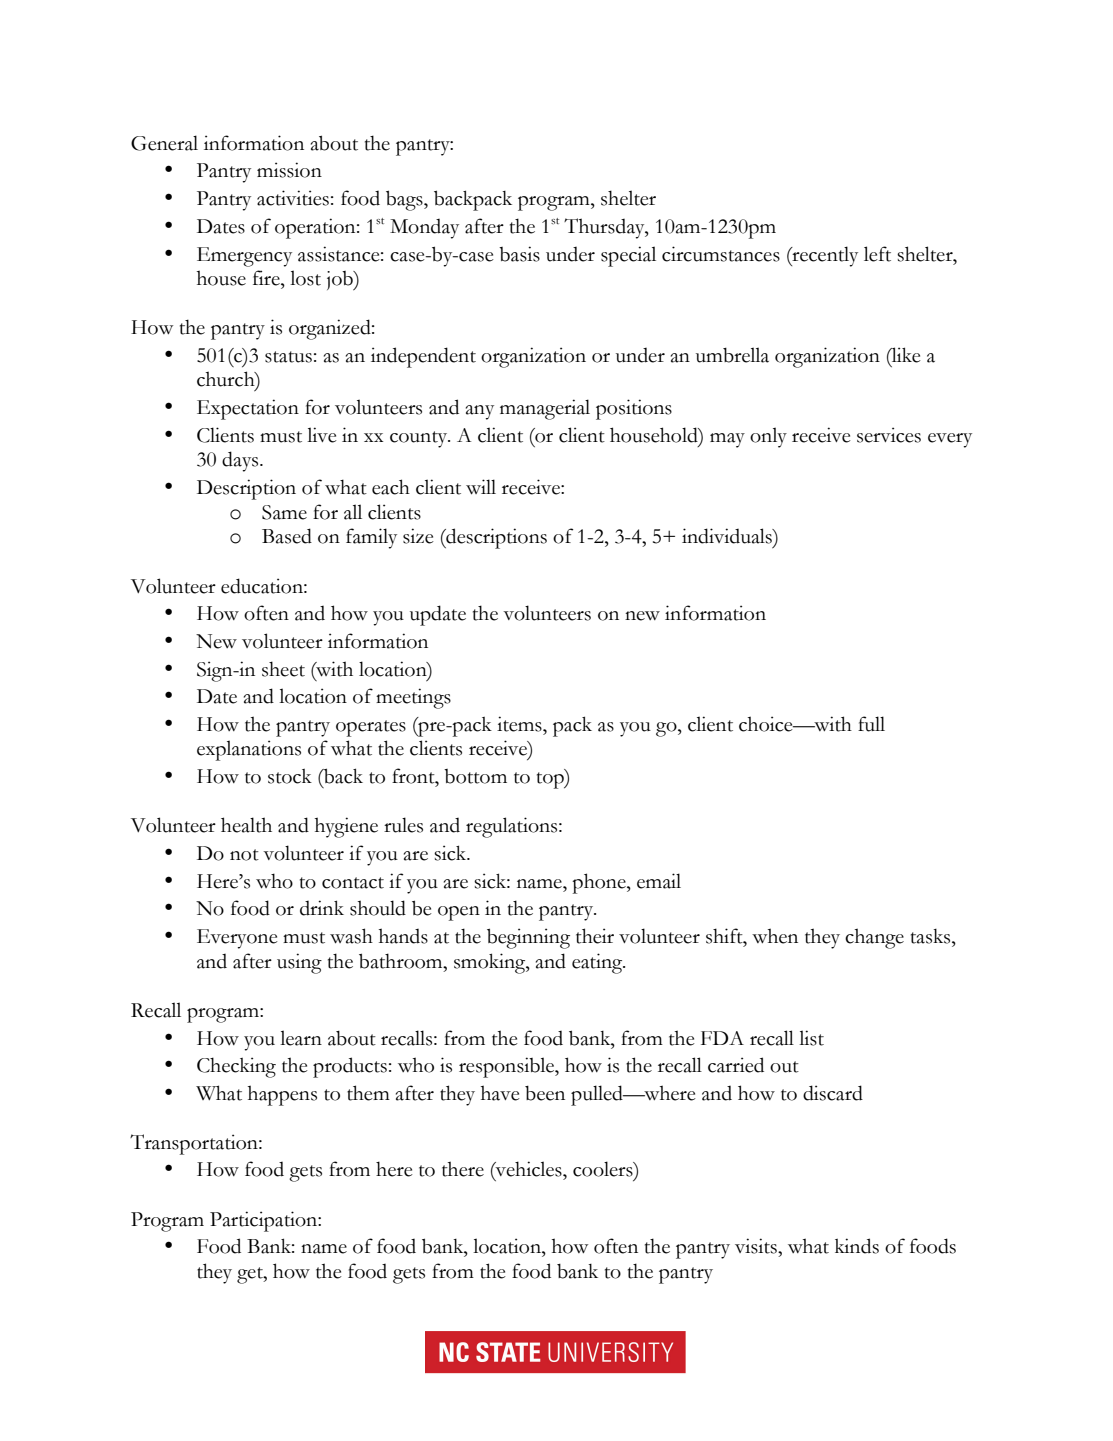  What do you see at coordinates (871, 724) in the page?
I see `full` at bounding box center [871, 724].
